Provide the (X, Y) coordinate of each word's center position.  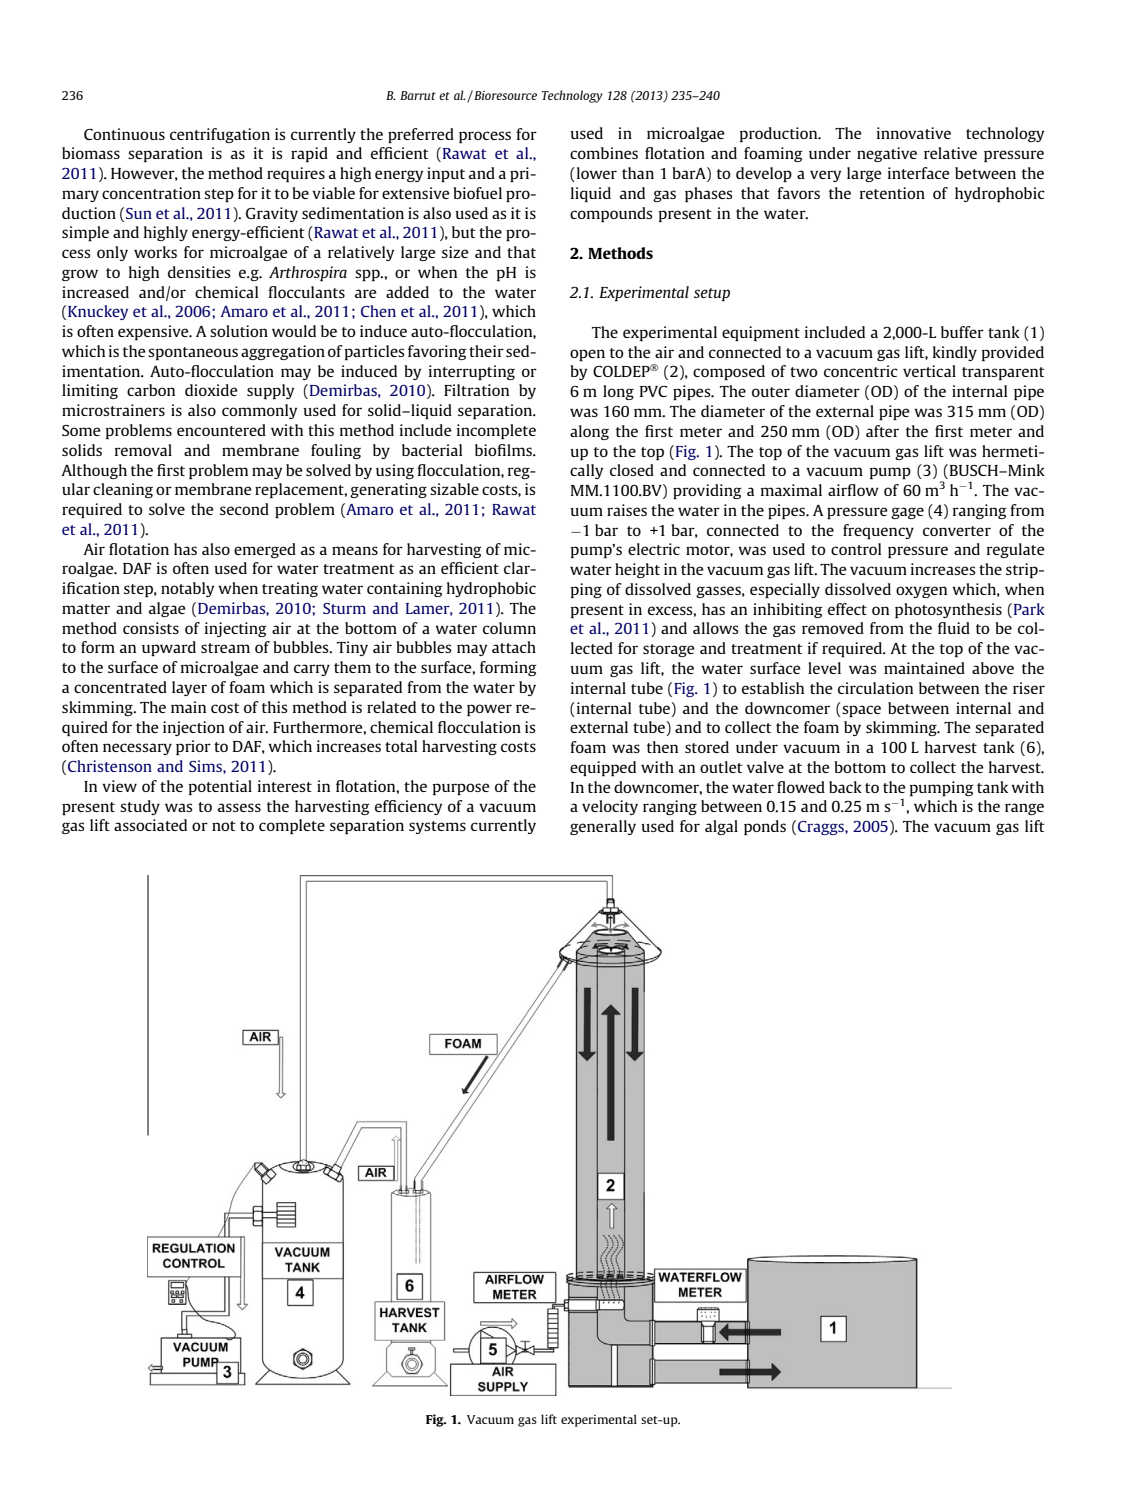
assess (239, 807)
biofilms (504, 450)
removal (143, 450)
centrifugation (220, 135)
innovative (914, 133)
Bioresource (504, 95)
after (882, 431)
